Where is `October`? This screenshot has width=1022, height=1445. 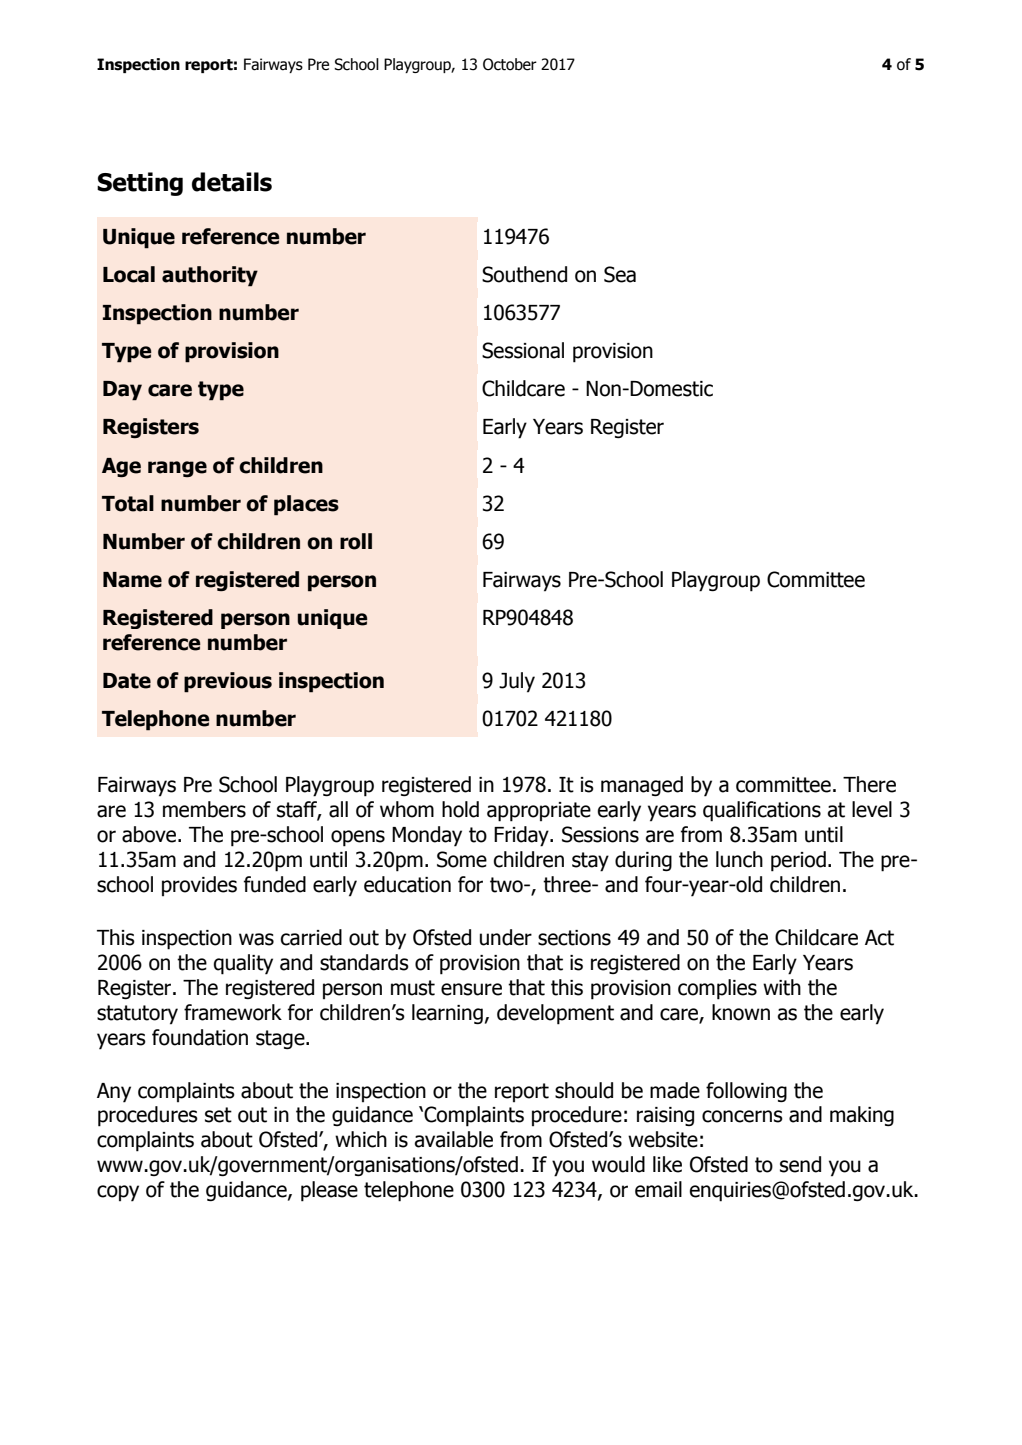 October is located at coordinates (510, 64).
